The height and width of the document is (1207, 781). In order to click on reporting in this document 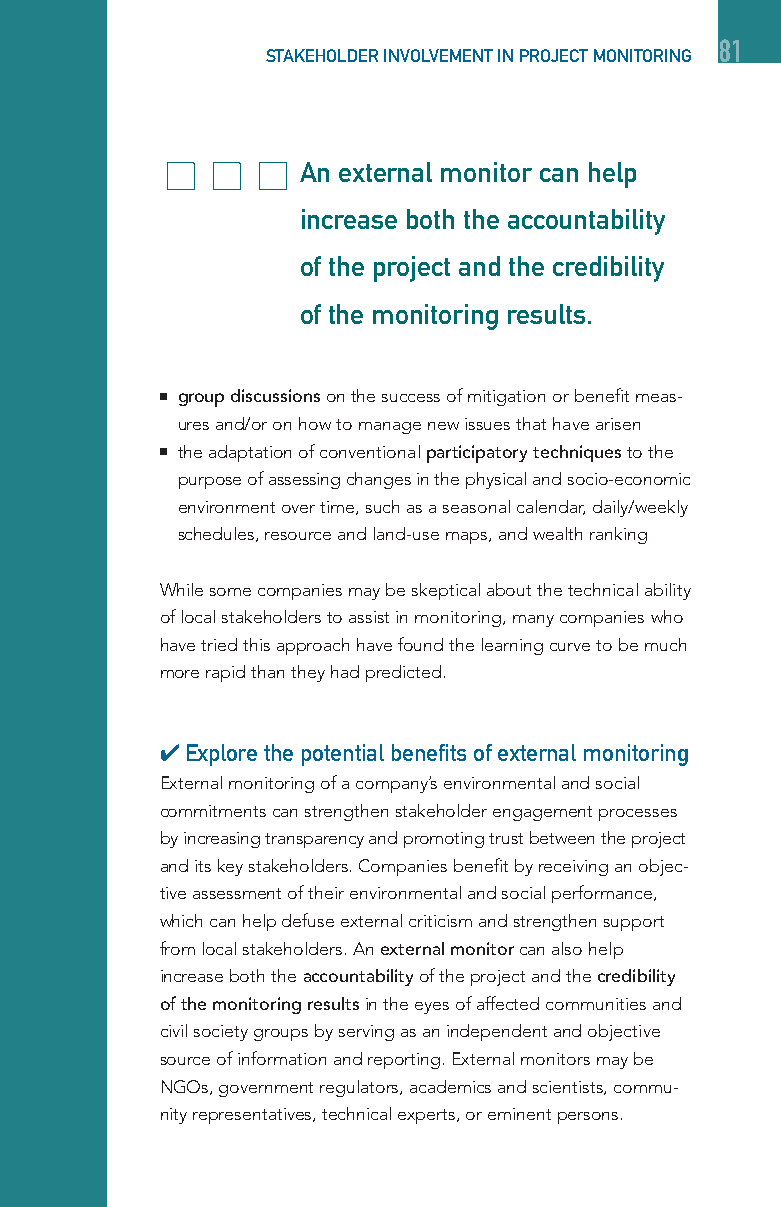, I will do `click(404, 1061)`.
